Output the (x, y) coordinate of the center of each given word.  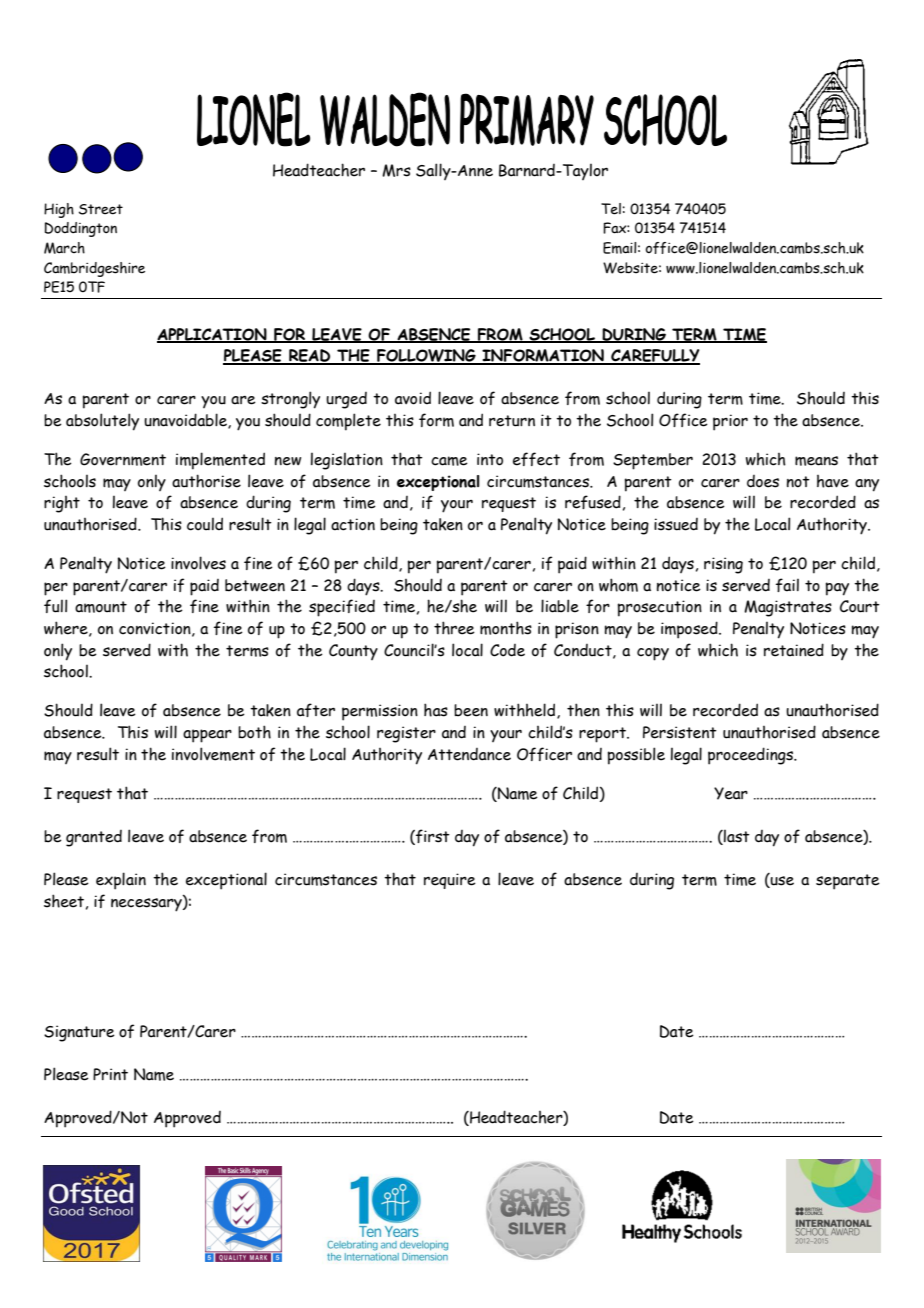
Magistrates (788, 608)
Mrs (396, 170)
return (512, 421)
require (450, 881)
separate (848, 882)
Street (101, 209)
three (454, 628)
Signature (79, 1033)
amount (101, 607)
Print (110, 1074)
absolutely (102, 422)
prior (730, 422)
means (816, 461)
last (736, 837)
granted (94, 838)
